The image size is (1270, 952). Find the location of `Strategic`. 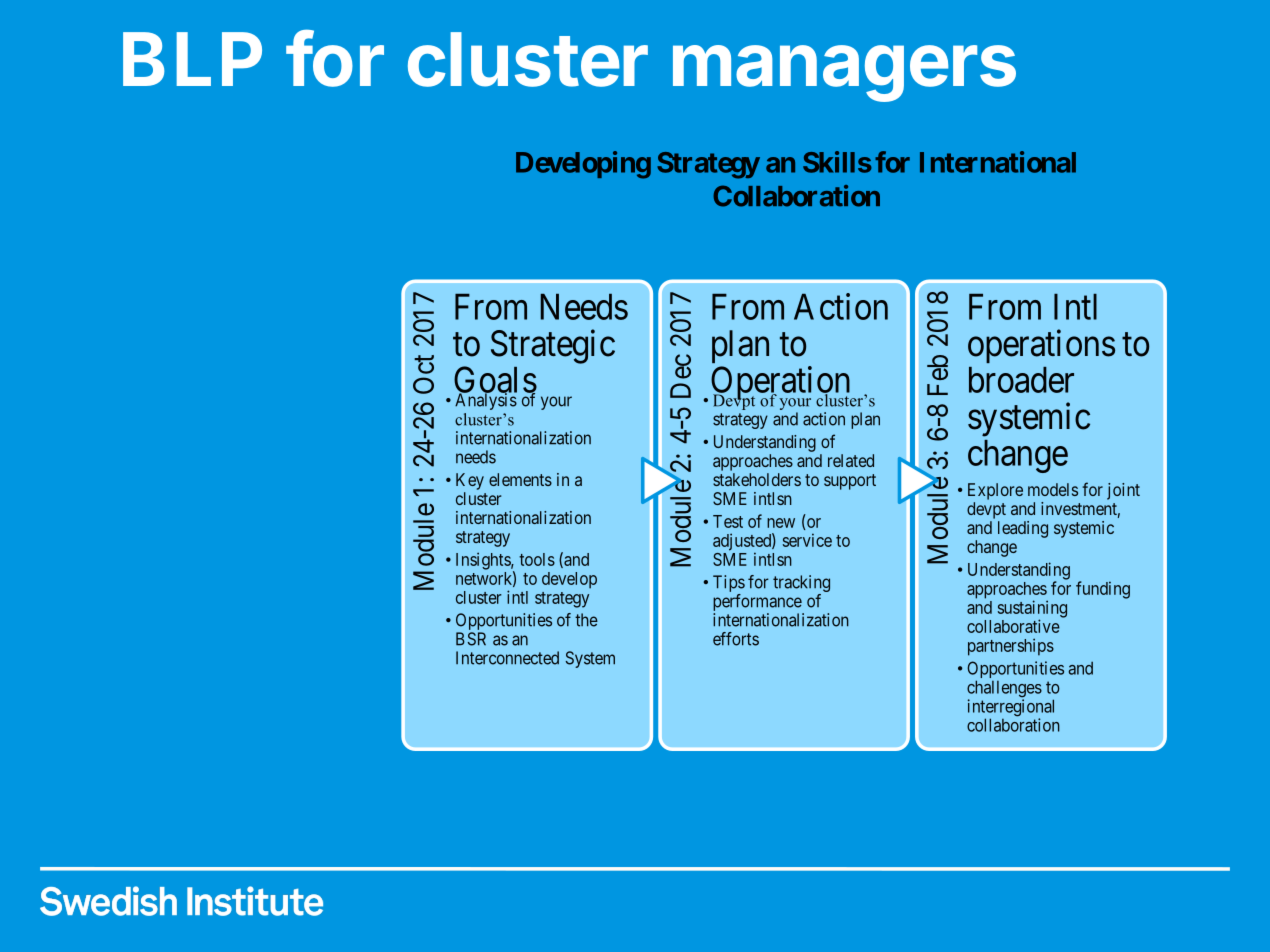

Strategic is located at coordinates (553, 346).
